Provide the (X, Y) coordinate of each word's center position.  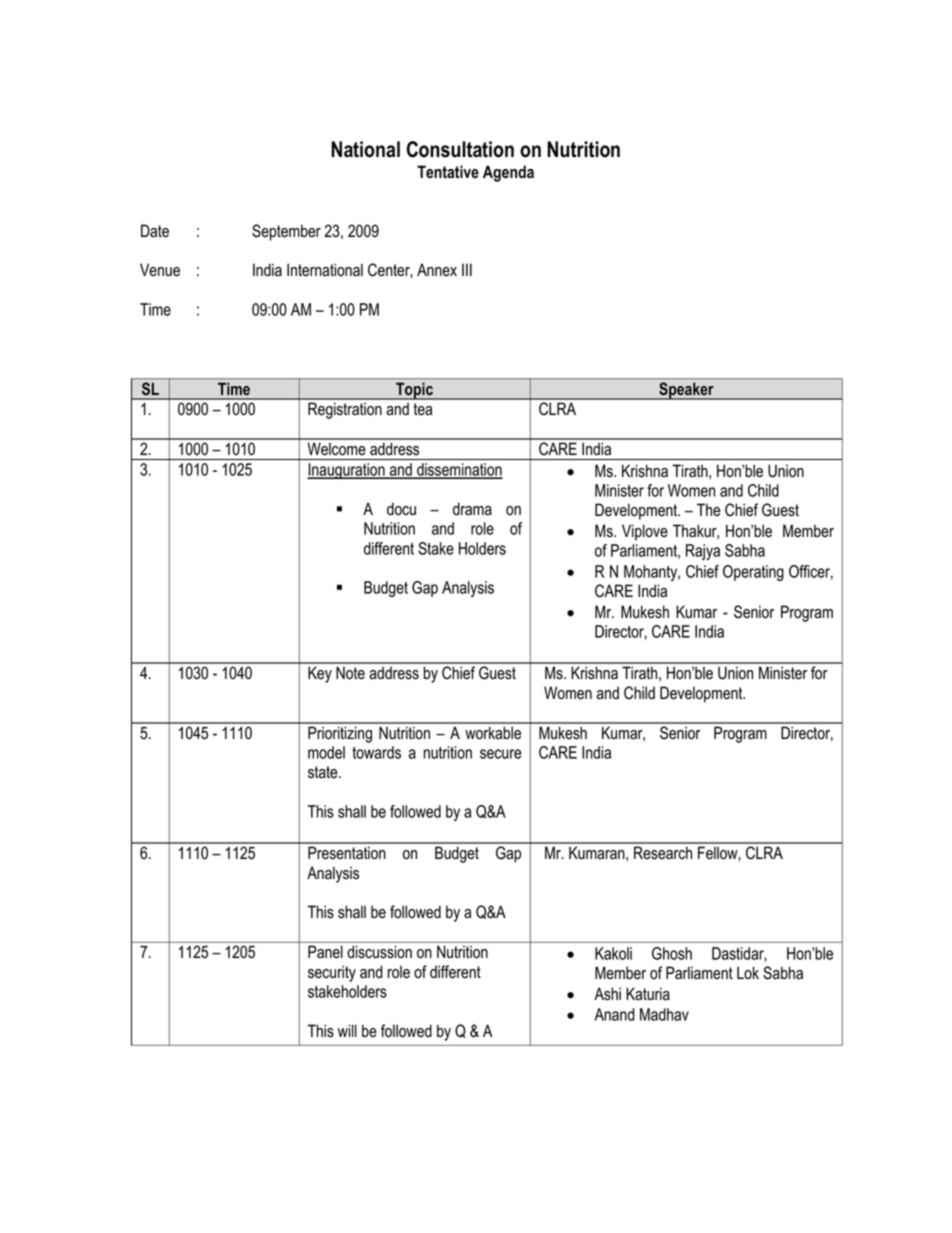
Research (663, 853)
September (286, 232)
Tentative (448, 172)
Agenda (508, 173)
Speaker (686, 391)
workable (493, 733)
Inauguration (347, 471)
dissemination (459, 471)
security (332, 973)
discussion (379, 952)
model (326, 752)
